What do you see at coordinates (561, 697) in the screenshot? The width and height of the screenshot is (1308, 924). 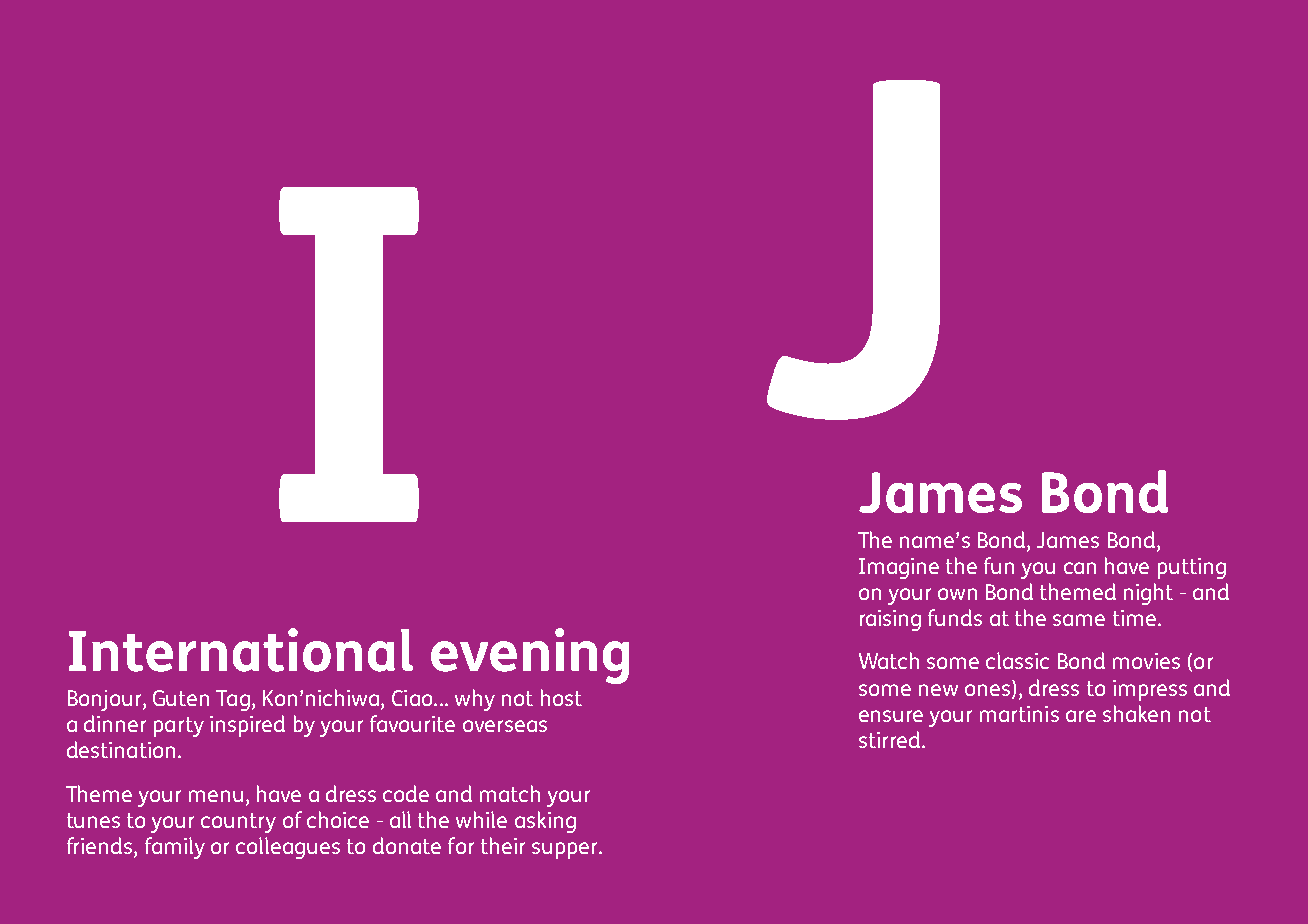 I see `host` at bounding box center [561, 697].
